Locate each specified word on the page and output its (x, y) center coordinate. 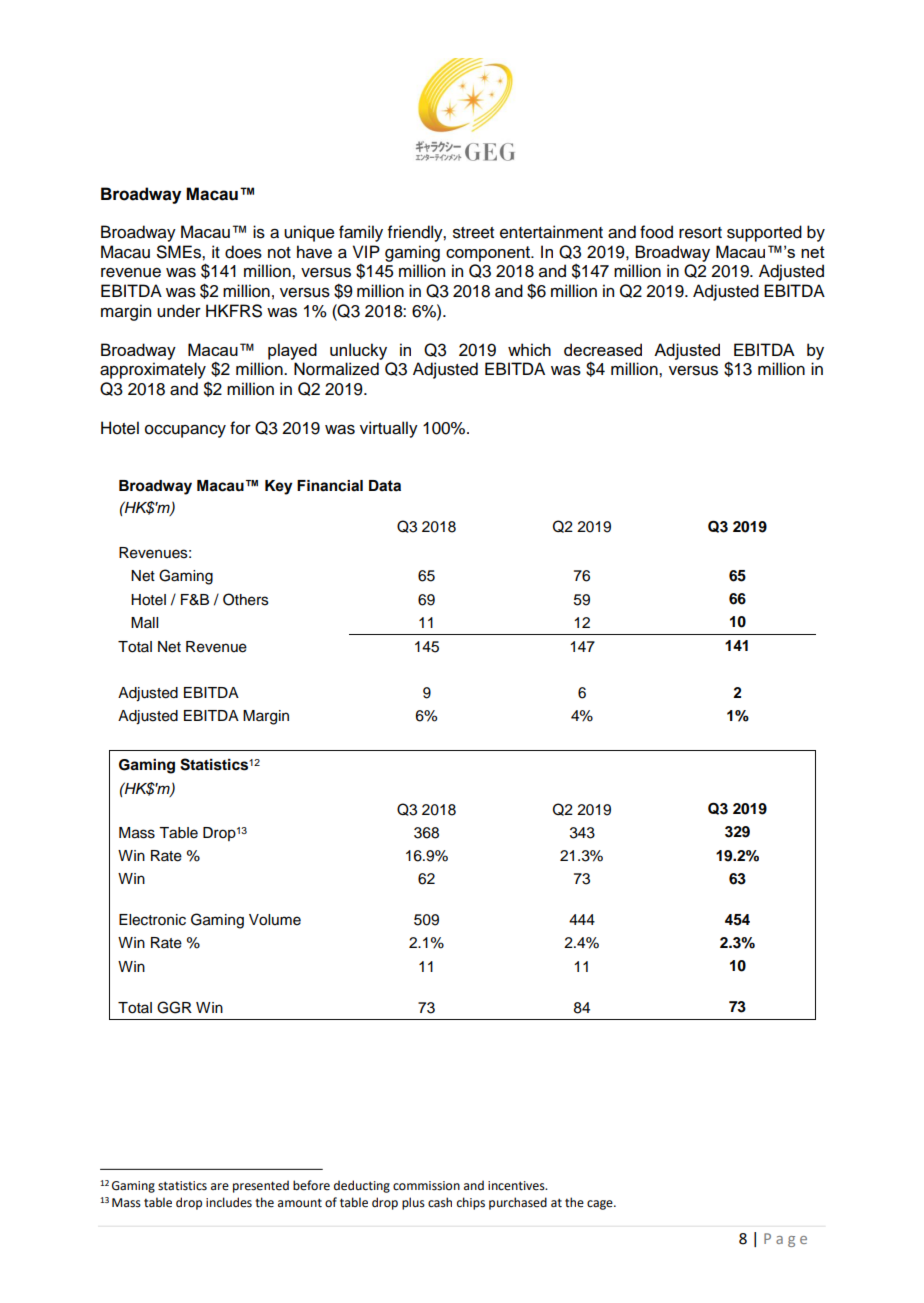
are (220, 1187)
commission (426, 1186)
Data (385, 486)
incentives (517, 1186)
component (489, 254)
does (243, 252)
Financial (330, 486)
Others (246, 599)
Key (279, 487)
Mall (144, 622)
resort (700, 233)
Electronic (152, 920)
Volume (275, 920)
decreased (603, 349)
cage (601, 1205)
